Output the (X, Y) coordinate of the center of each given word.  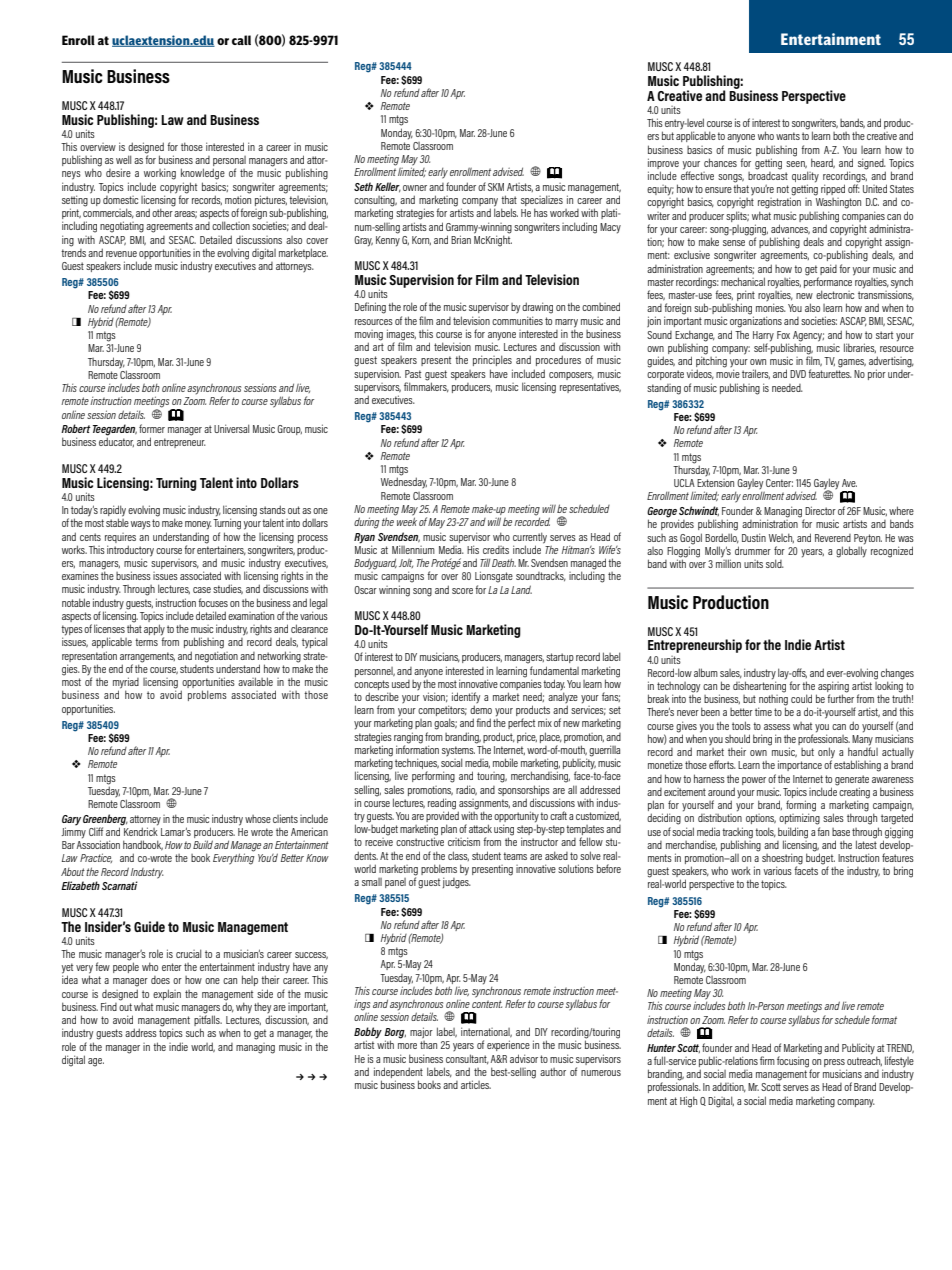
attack (480, 828)
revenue (121, 254)
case (202, 590)
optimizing (799, 818)
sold (775, 563)
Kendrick (140, 830)
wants (788, 136)
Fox (783, 335)
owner (415, 188)
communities (517, 320)
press (834, 1063)
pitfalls (208, 1021)
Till (485, 563)
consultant (467, 1059)
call (241, 40)
